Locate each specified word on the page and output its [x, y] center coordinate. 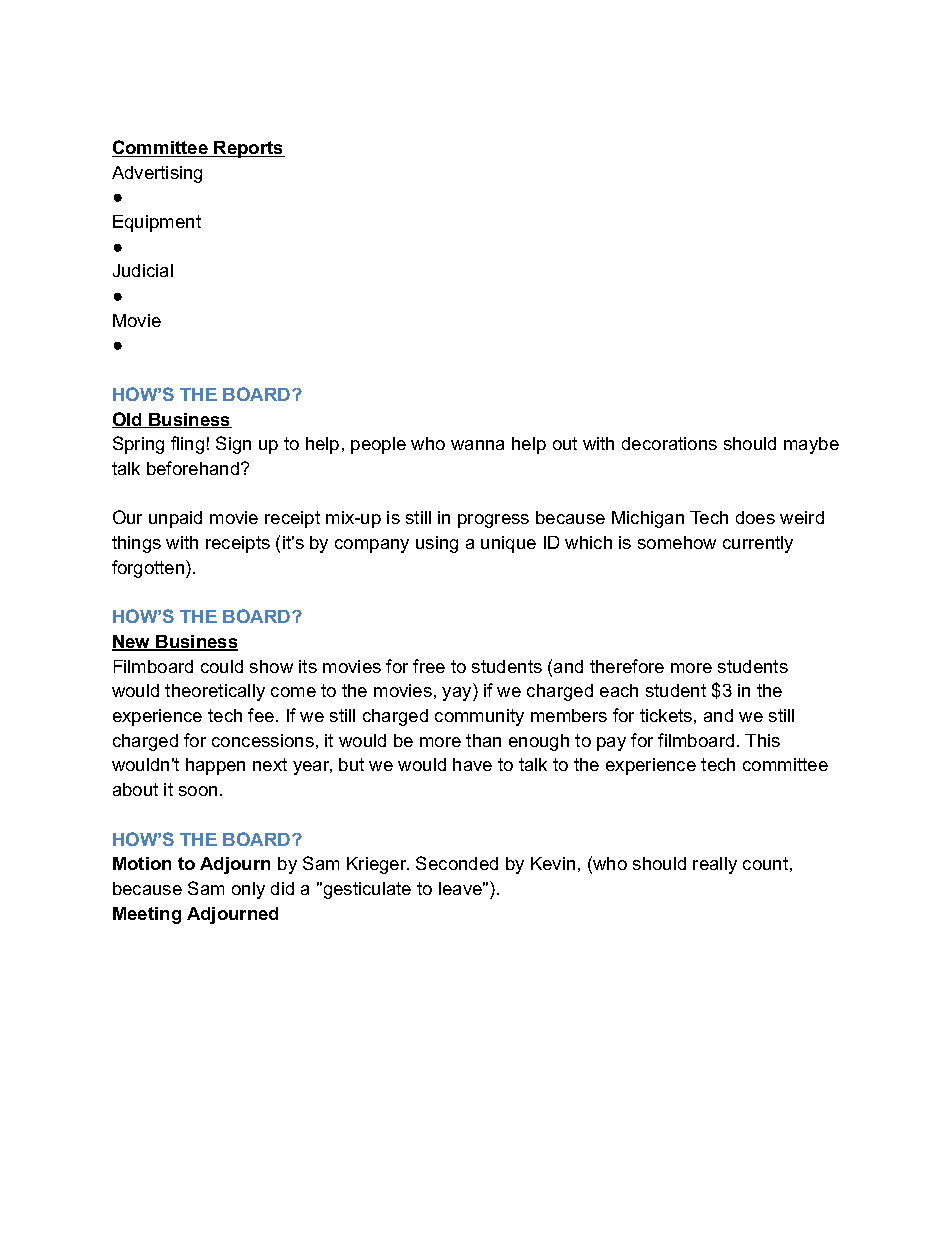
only [248, 890]
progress [493, 521]
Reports [248, 149]
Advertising [157, 174]
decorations [669, 443]
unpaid [175, 519]
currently [758, 544]
